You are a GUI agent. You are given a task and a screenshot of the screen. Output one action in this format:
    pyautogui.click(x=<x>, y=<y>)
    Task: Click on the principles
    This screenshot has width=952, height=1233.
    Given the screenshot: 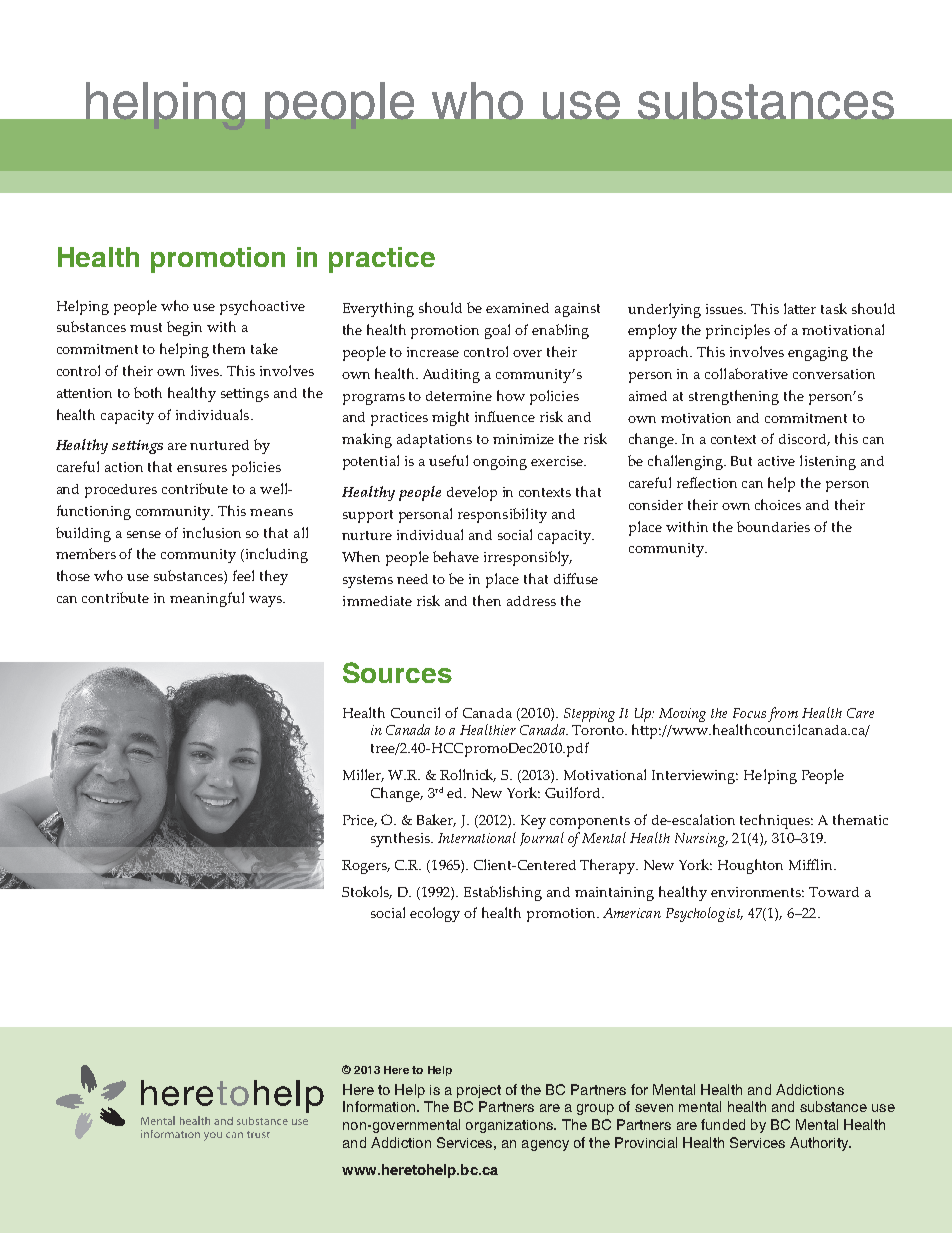 What is the action you would take?
    pyautogui.click(x=738, y=331)
